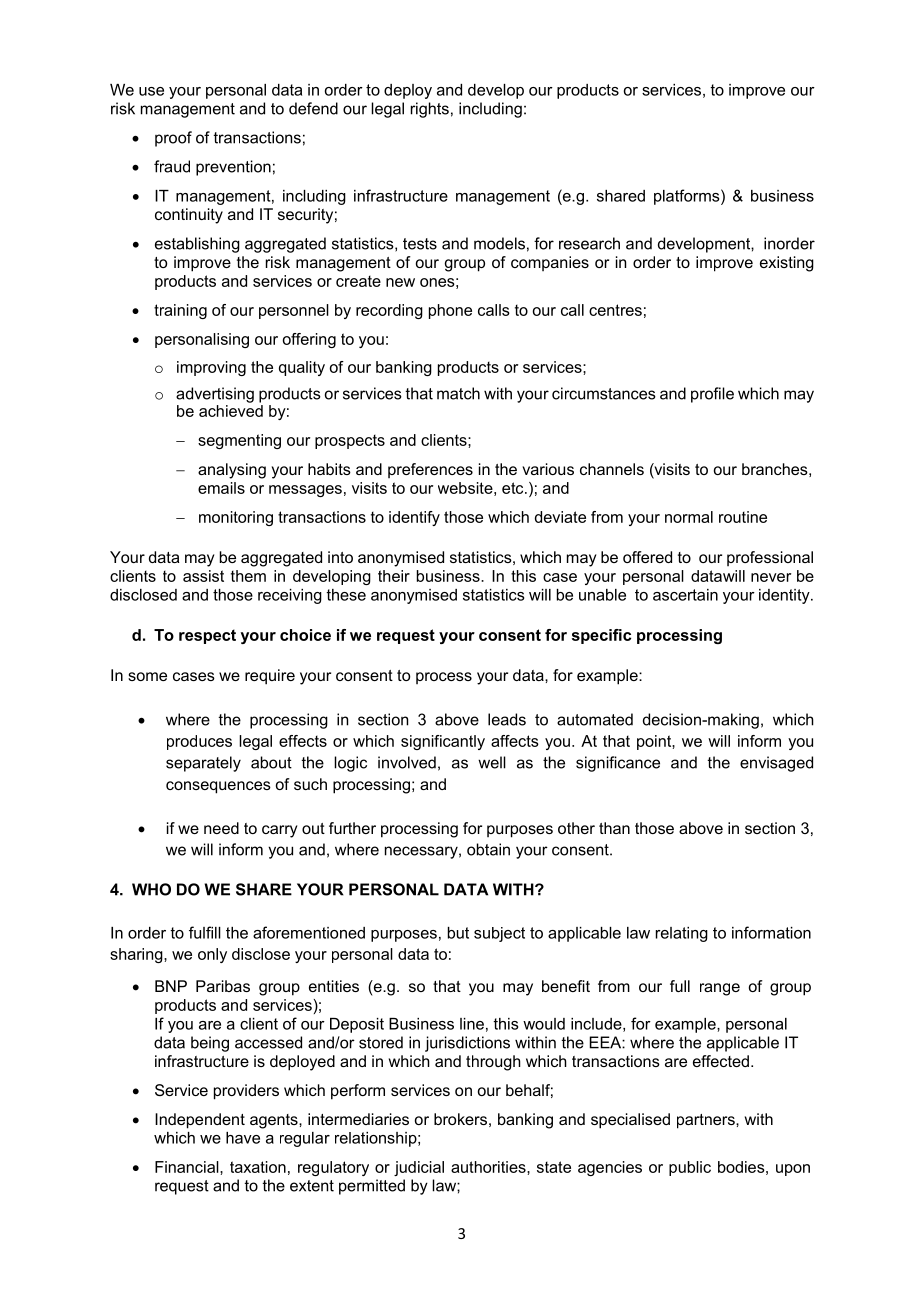 Image resolution: width=924 pixels, height=1308 pixels. Describe the element at coordinates (787, 264) in the screenshot. I see `existing` at that location.
